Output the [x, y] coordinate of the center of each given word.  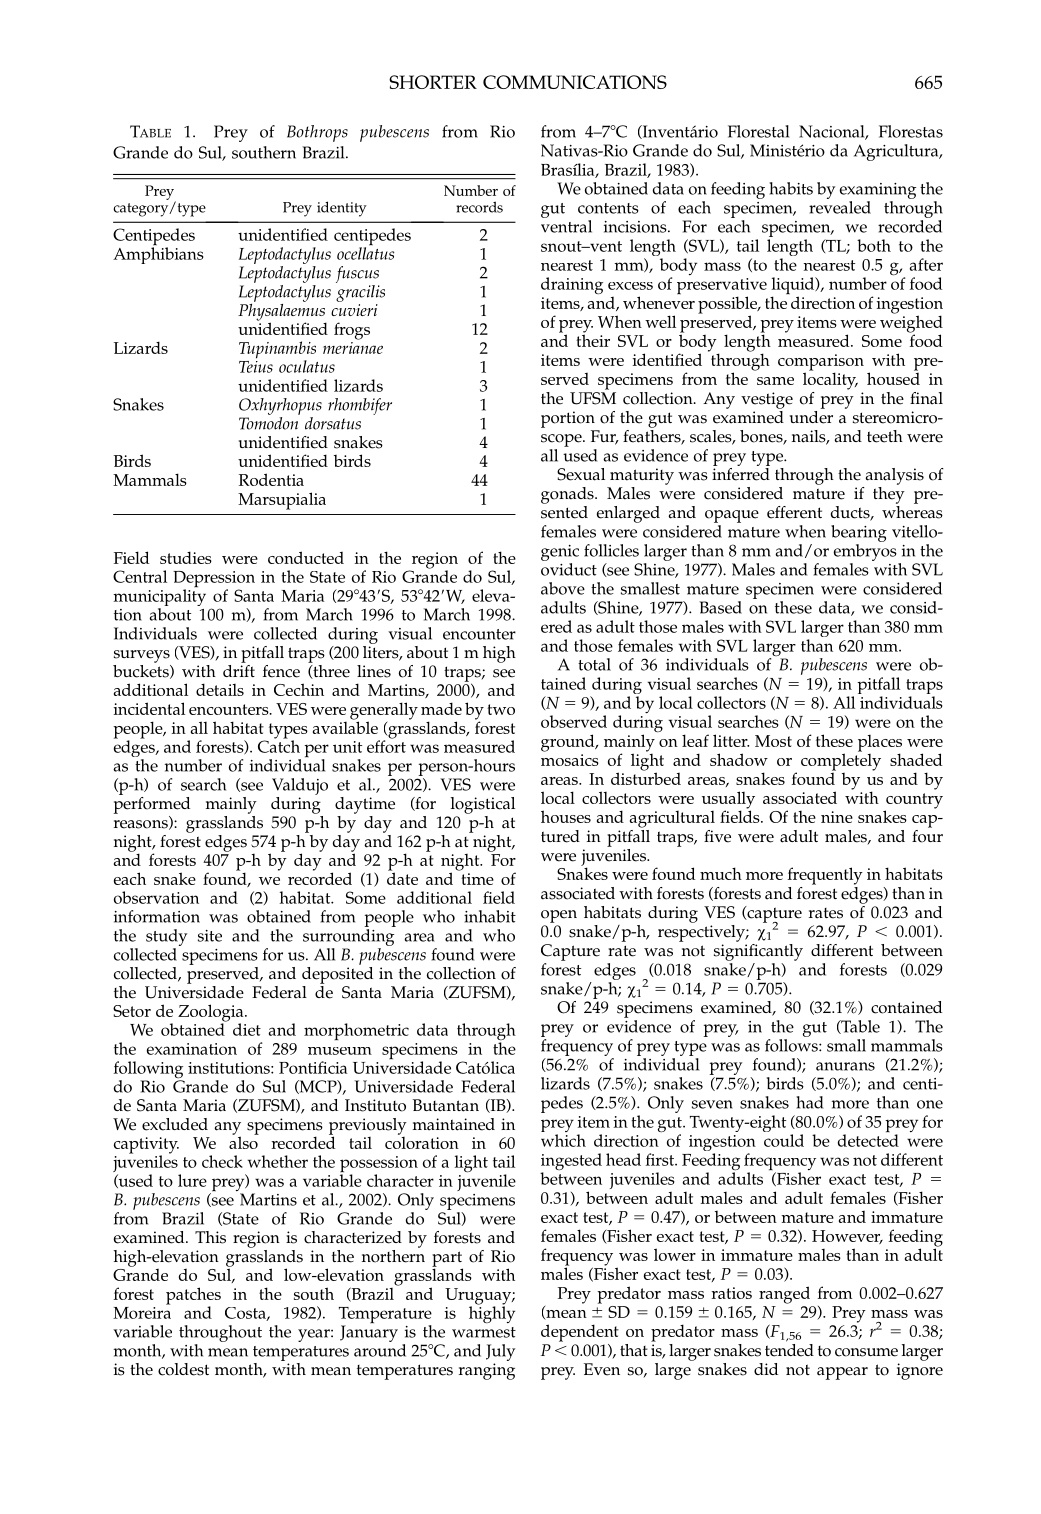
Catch [279, 745]
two [501, 709]
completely [841, 761]
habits [791, 188]
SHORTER [433, 82]
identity [342, 209]
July [500, 1352]
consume [866, 1352]
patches [193, 1297]
